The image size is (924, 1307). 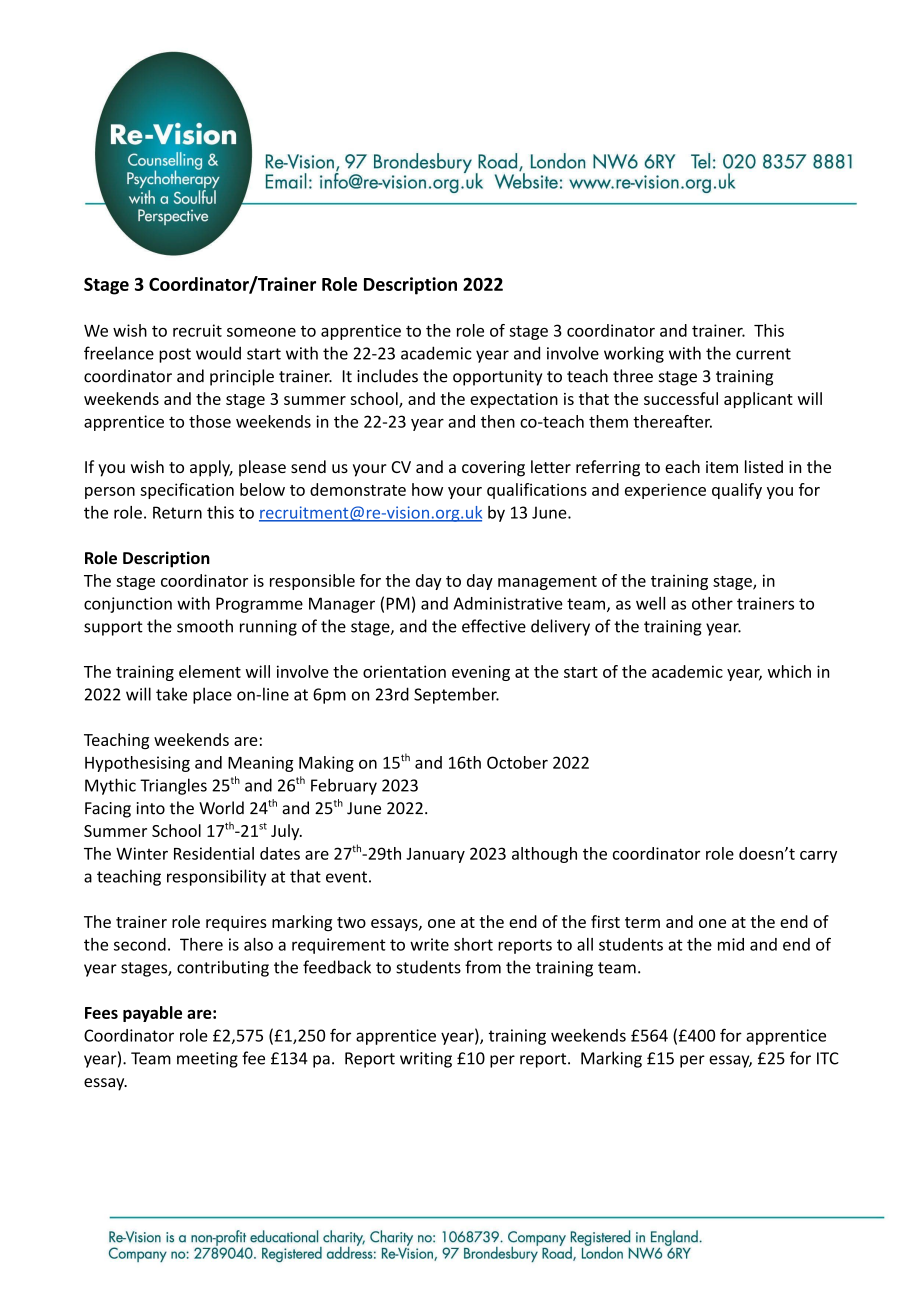 I want to click on take, so click(x=171, y=694).
